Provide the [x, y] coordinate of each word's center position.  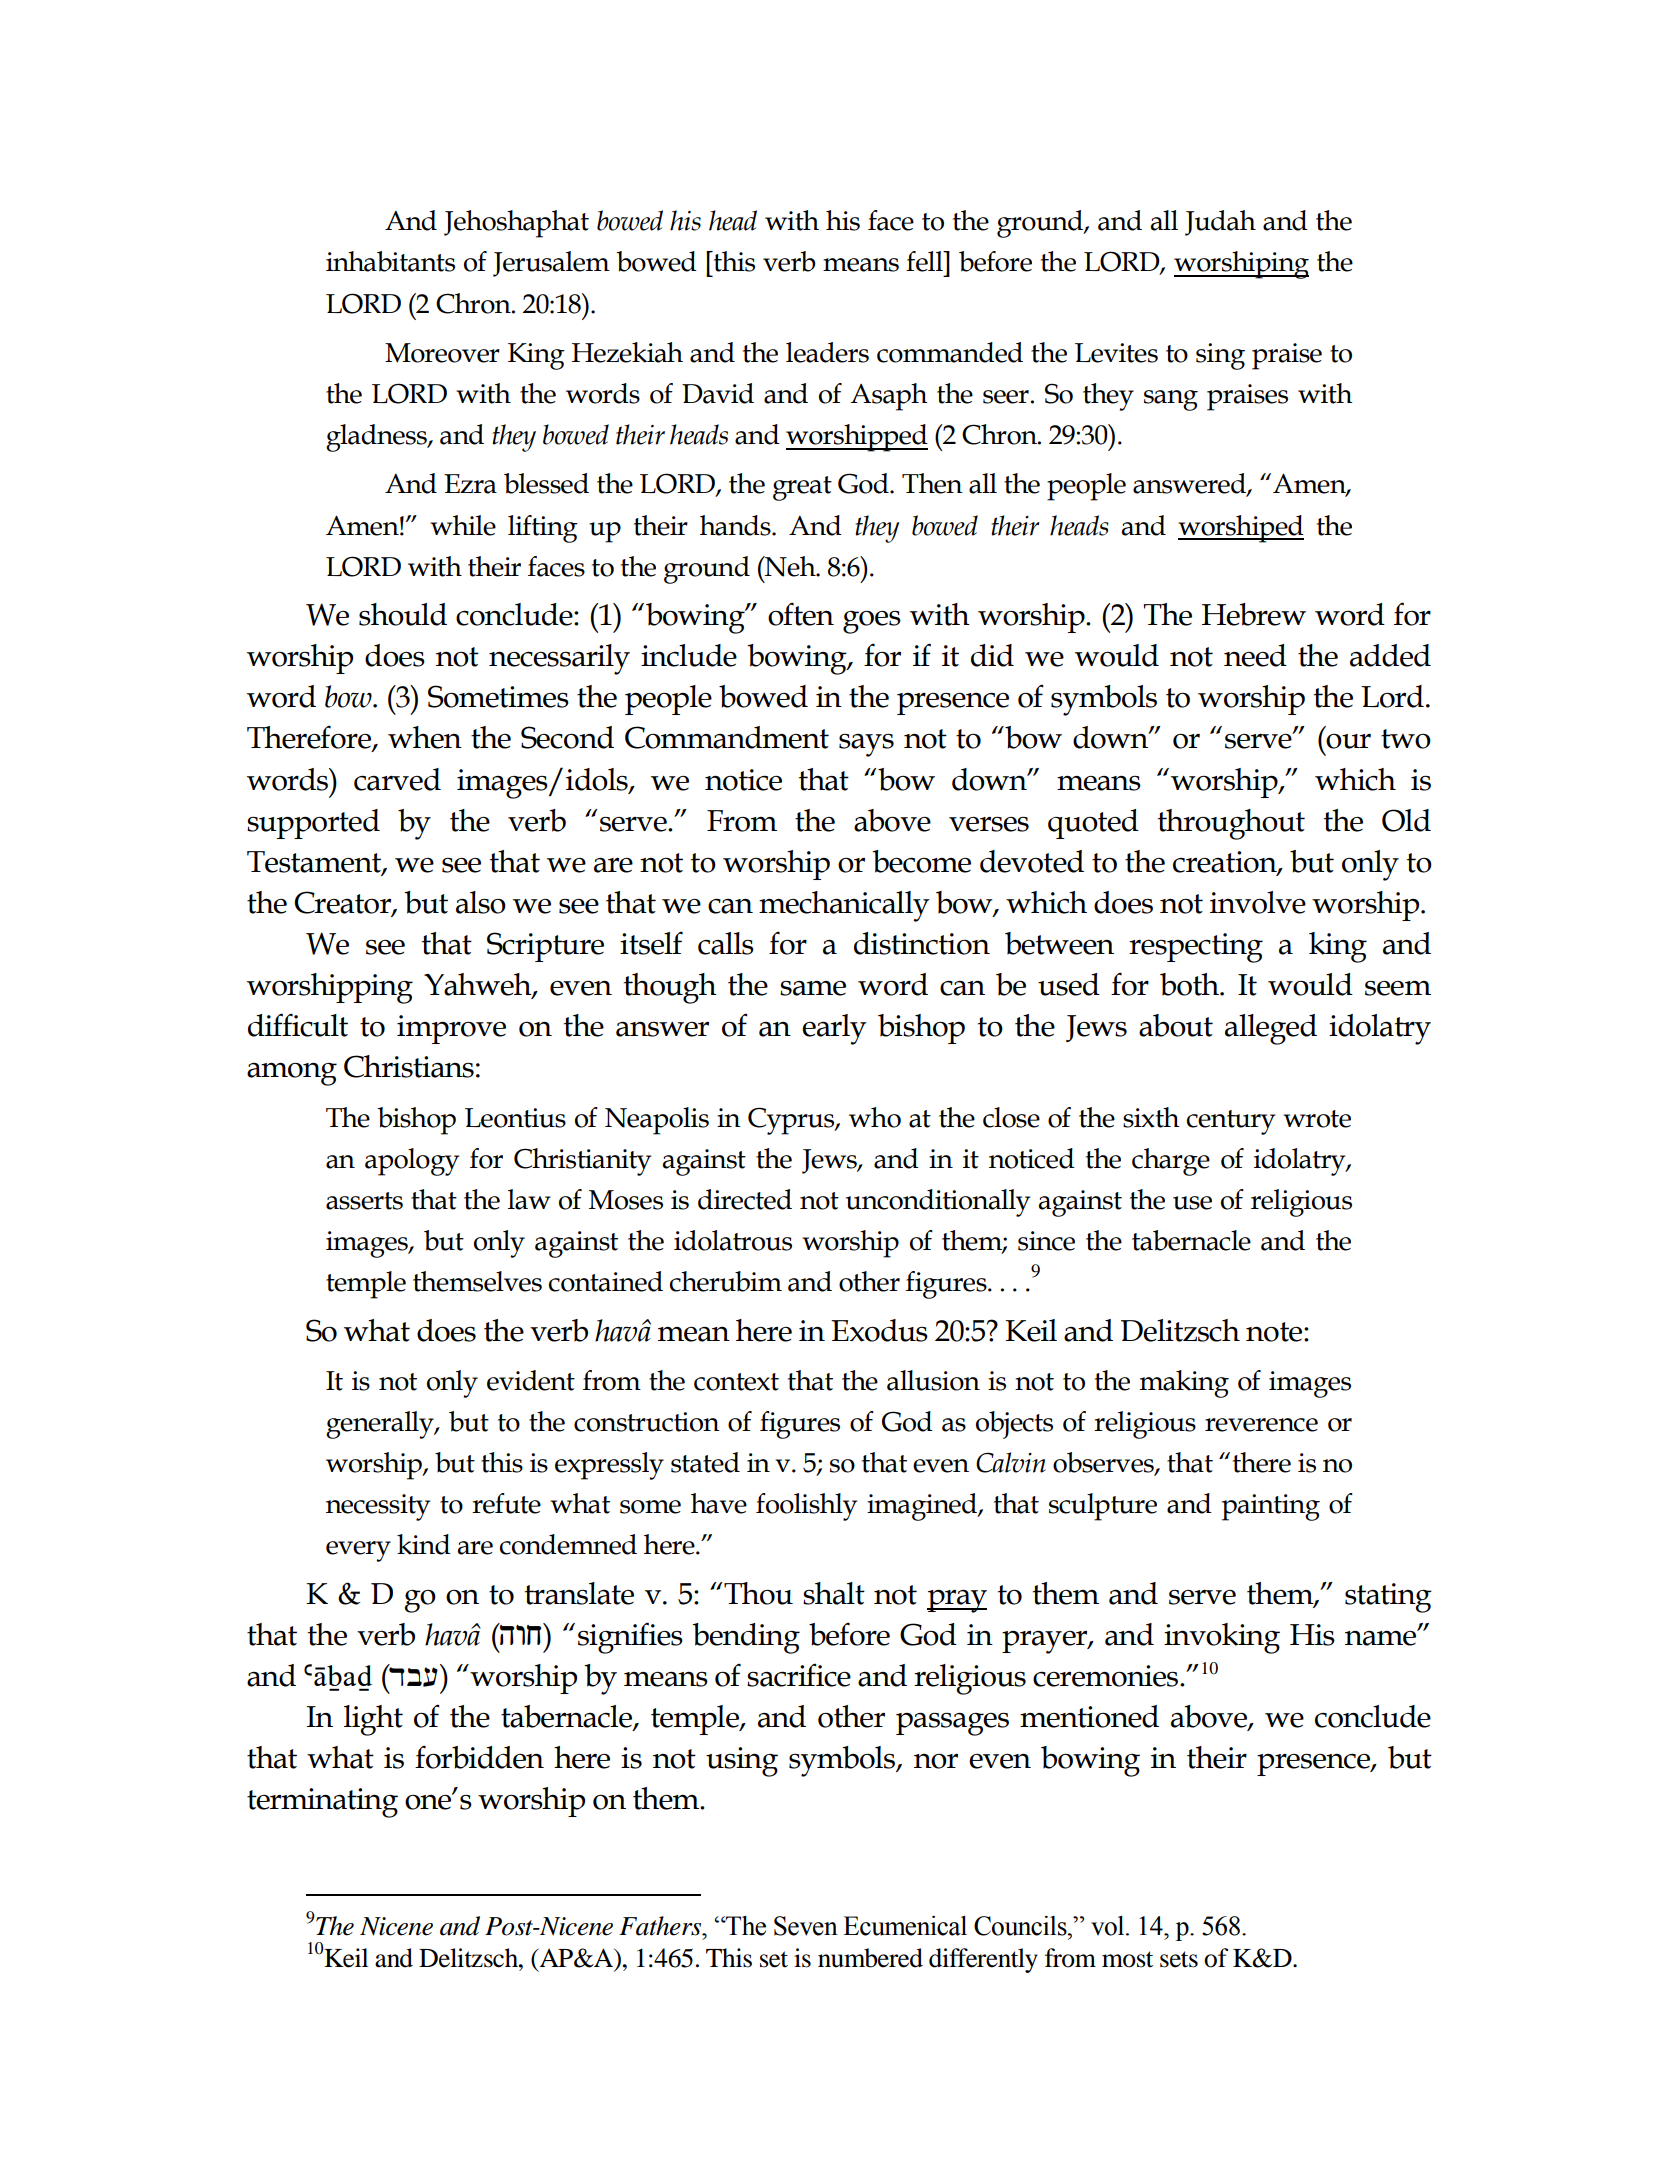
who [875, 1117]
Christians [409, 1066]
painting [1271, 1507]
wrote [1317, 1119]
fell [925, 261]
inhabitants [390, 261]
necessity [378, 1507]
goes [872, 622]
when [425, 737]
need [1255, 655]
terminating [322, 1803]
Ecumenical [905, 1926]
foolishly [806, 1507]
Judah [1220, 223]
